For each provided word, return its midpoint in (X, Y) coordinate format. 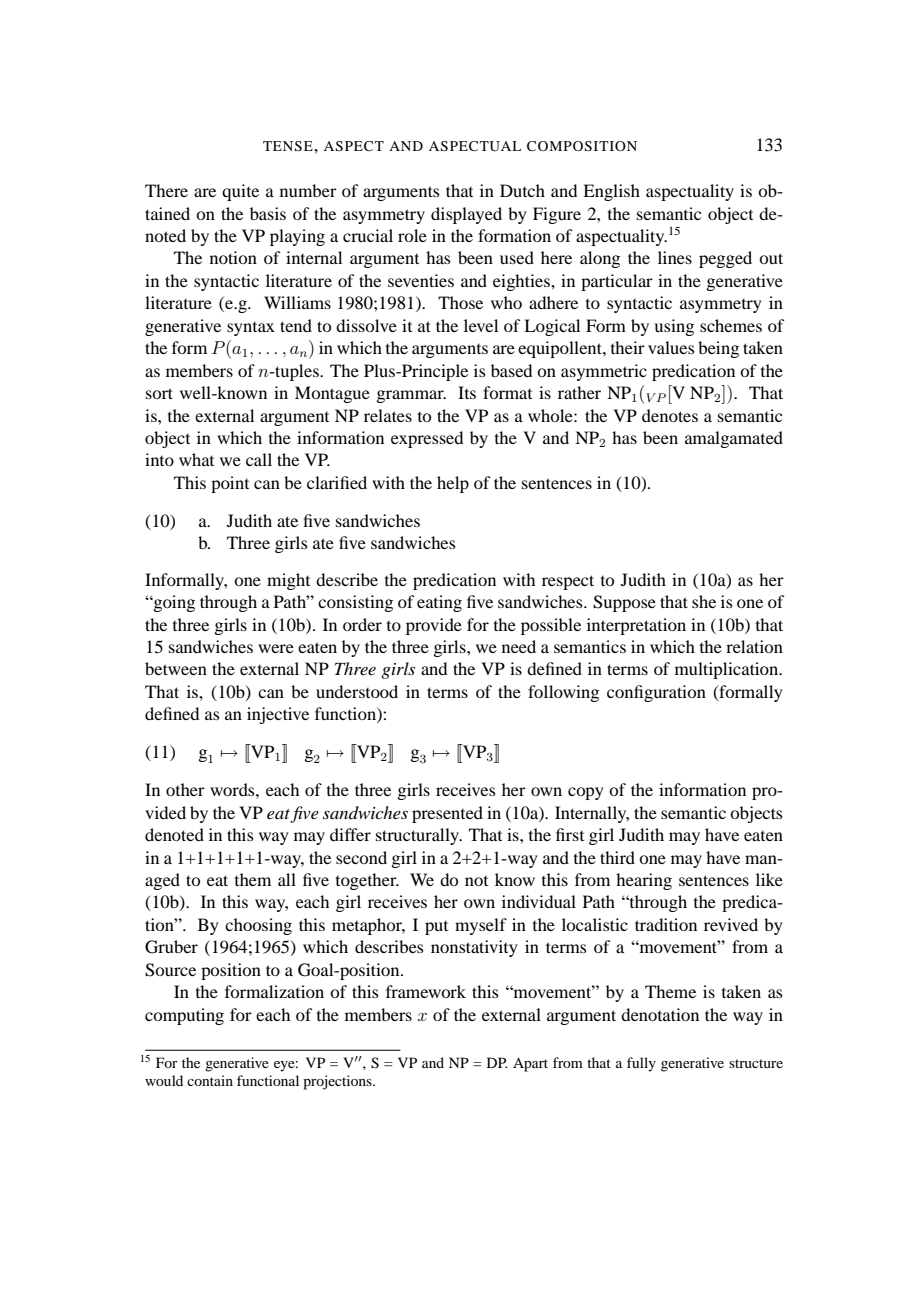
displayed (466, 215)
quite (240, 192)
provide (434, 626)
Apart (530, 1064)
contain (210, 1080)
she (704, 601)
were (276, 648)
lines (675, 257)
